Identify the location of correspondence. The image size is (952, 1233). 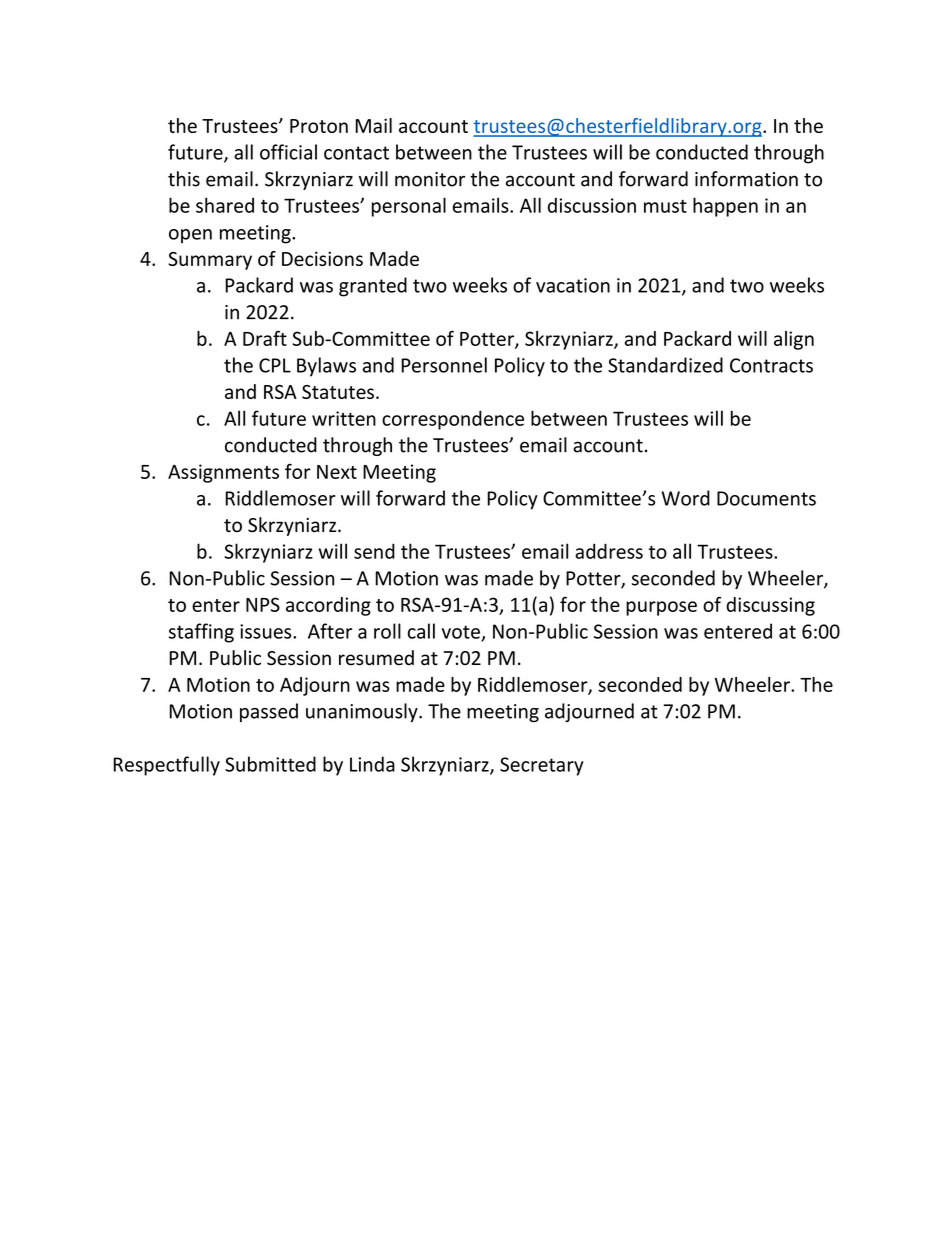
(453, 420).
